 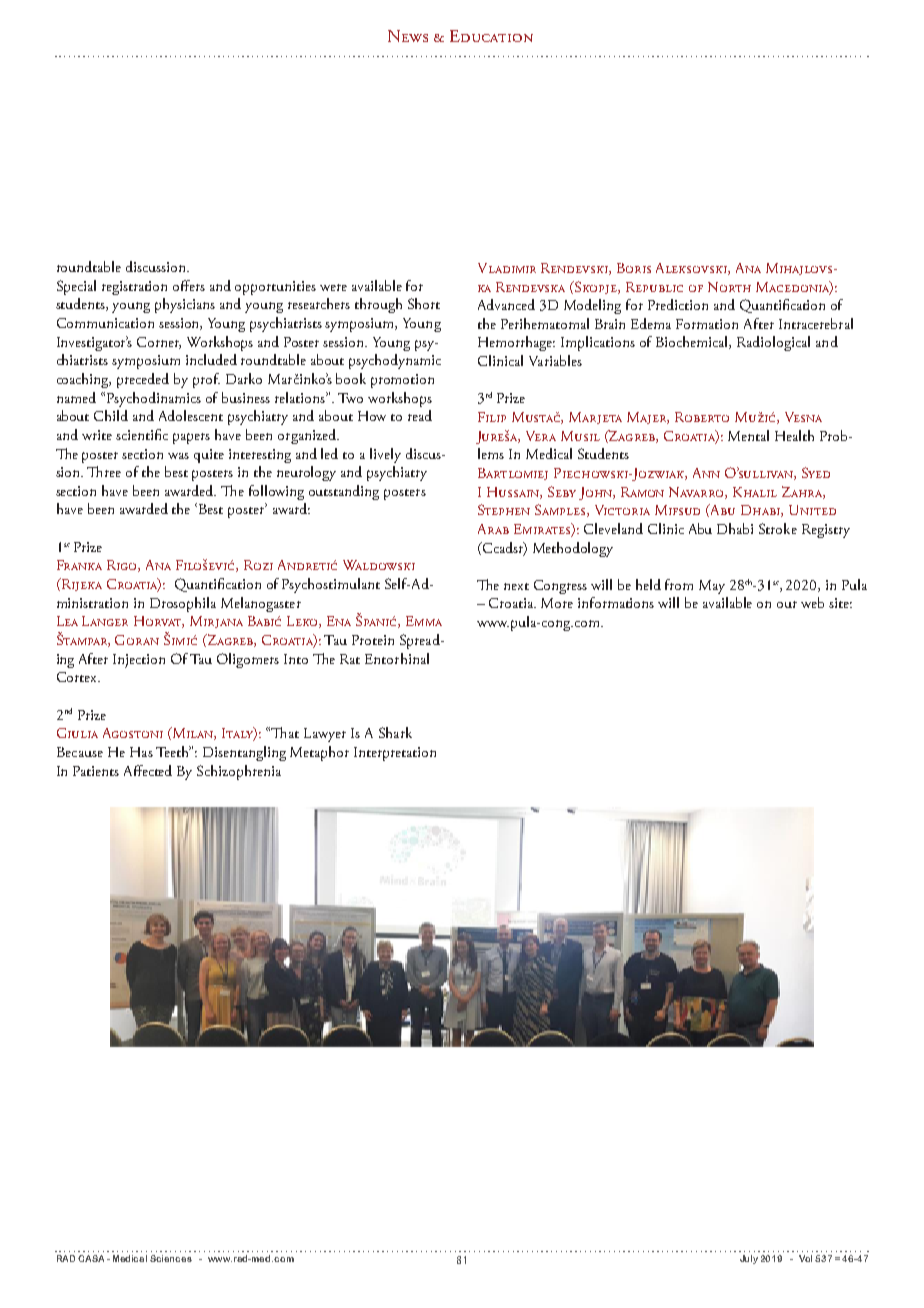 What do you see at coordinates (805, 1258) in the screenshot?
I see `Vol` at bounding box center [805, 1258].
